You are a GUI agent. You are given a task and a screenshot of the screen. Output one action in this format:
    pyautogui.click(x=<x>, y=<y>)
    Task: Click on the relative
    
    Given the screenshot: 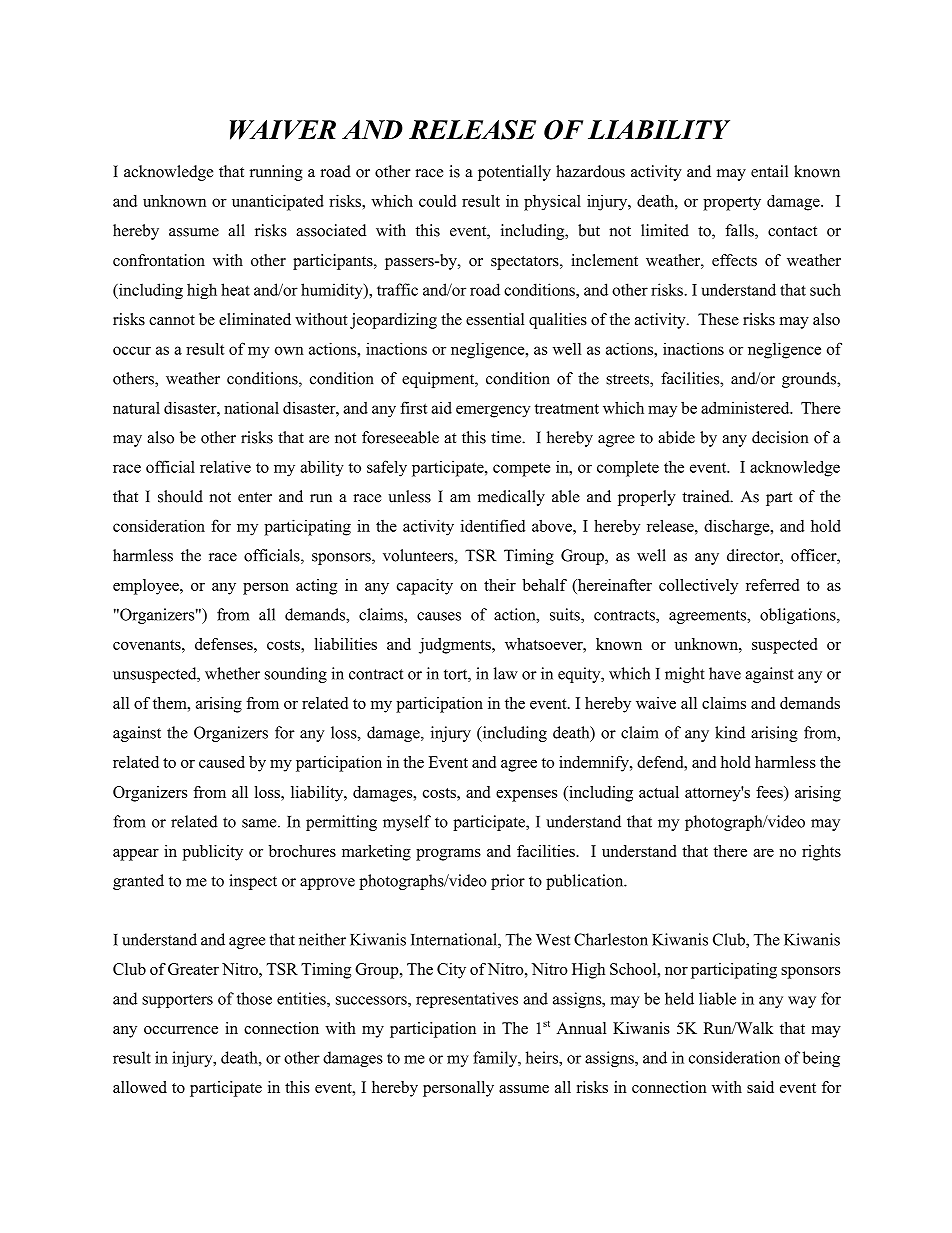 What is the action you would take?
    pyautogui.click(x=225, y=466)
